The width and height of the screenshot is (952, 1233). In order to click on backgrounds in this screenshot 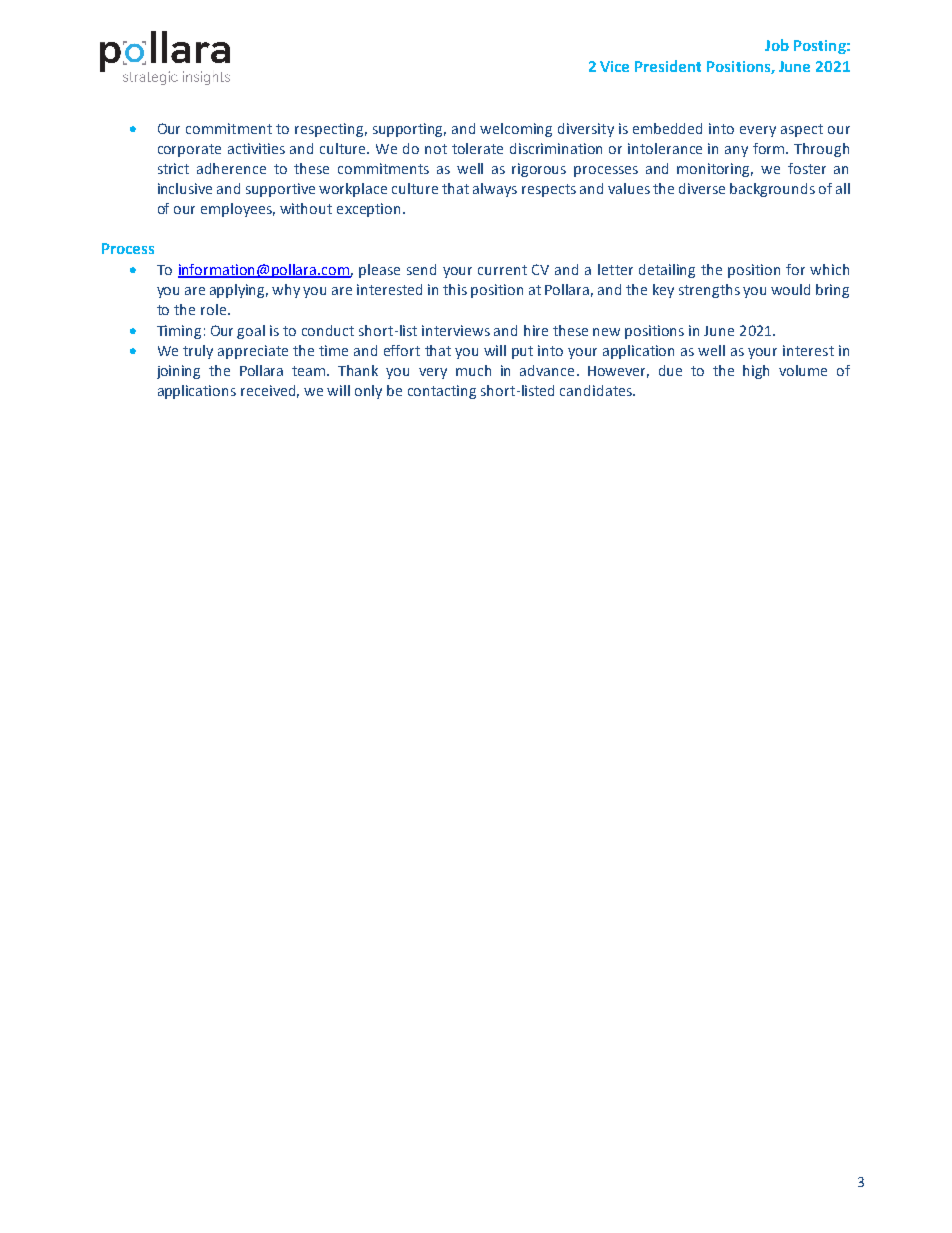, I will do `click(772, 190)`.
